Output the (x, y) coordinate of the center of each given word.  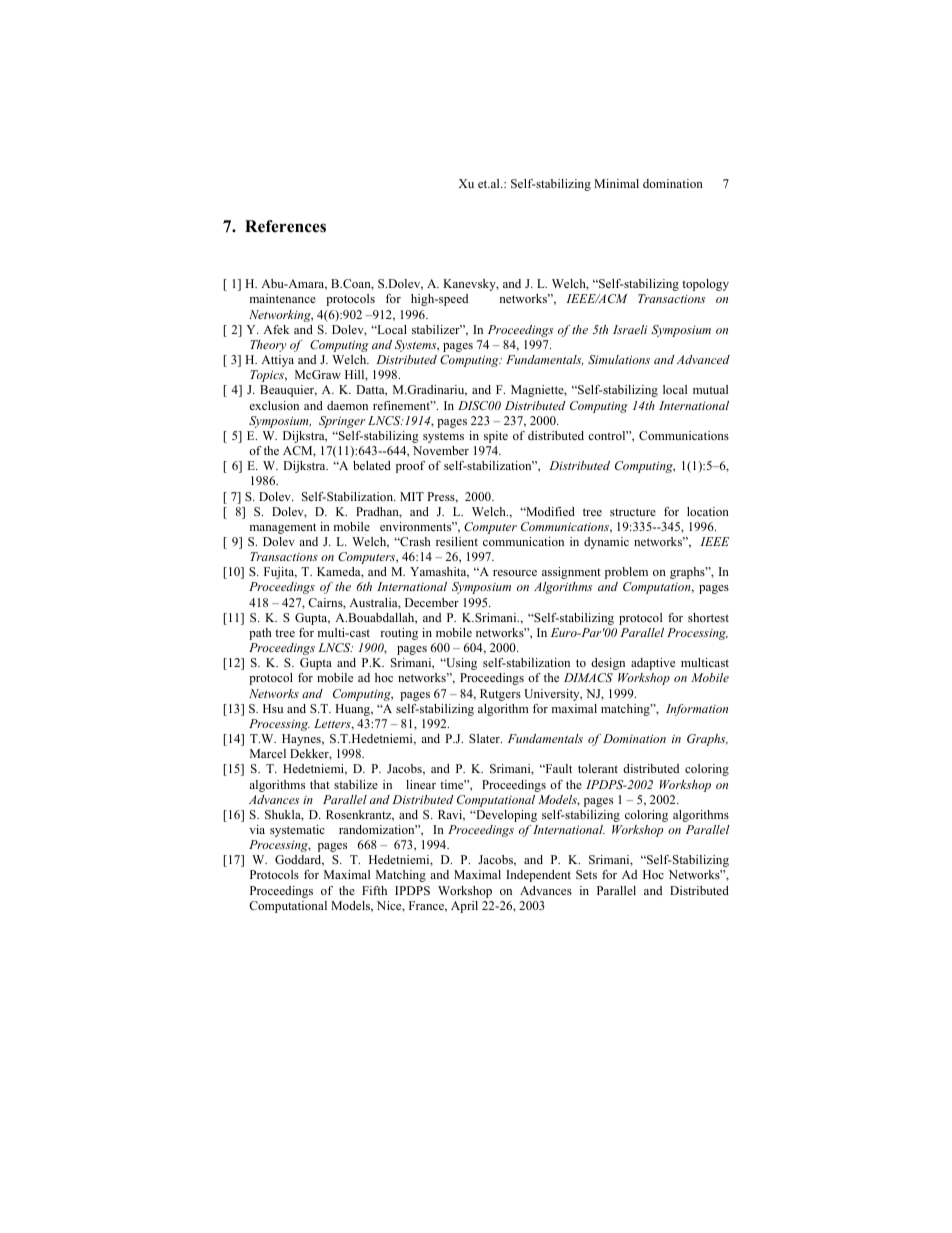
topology (705, 285)
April (464, 907)
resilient (457, 541)
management (283, 528)
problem (626, 573)
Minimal (616, 183)
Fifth (374, 890)
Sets (586, 874)
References (285, 226)
